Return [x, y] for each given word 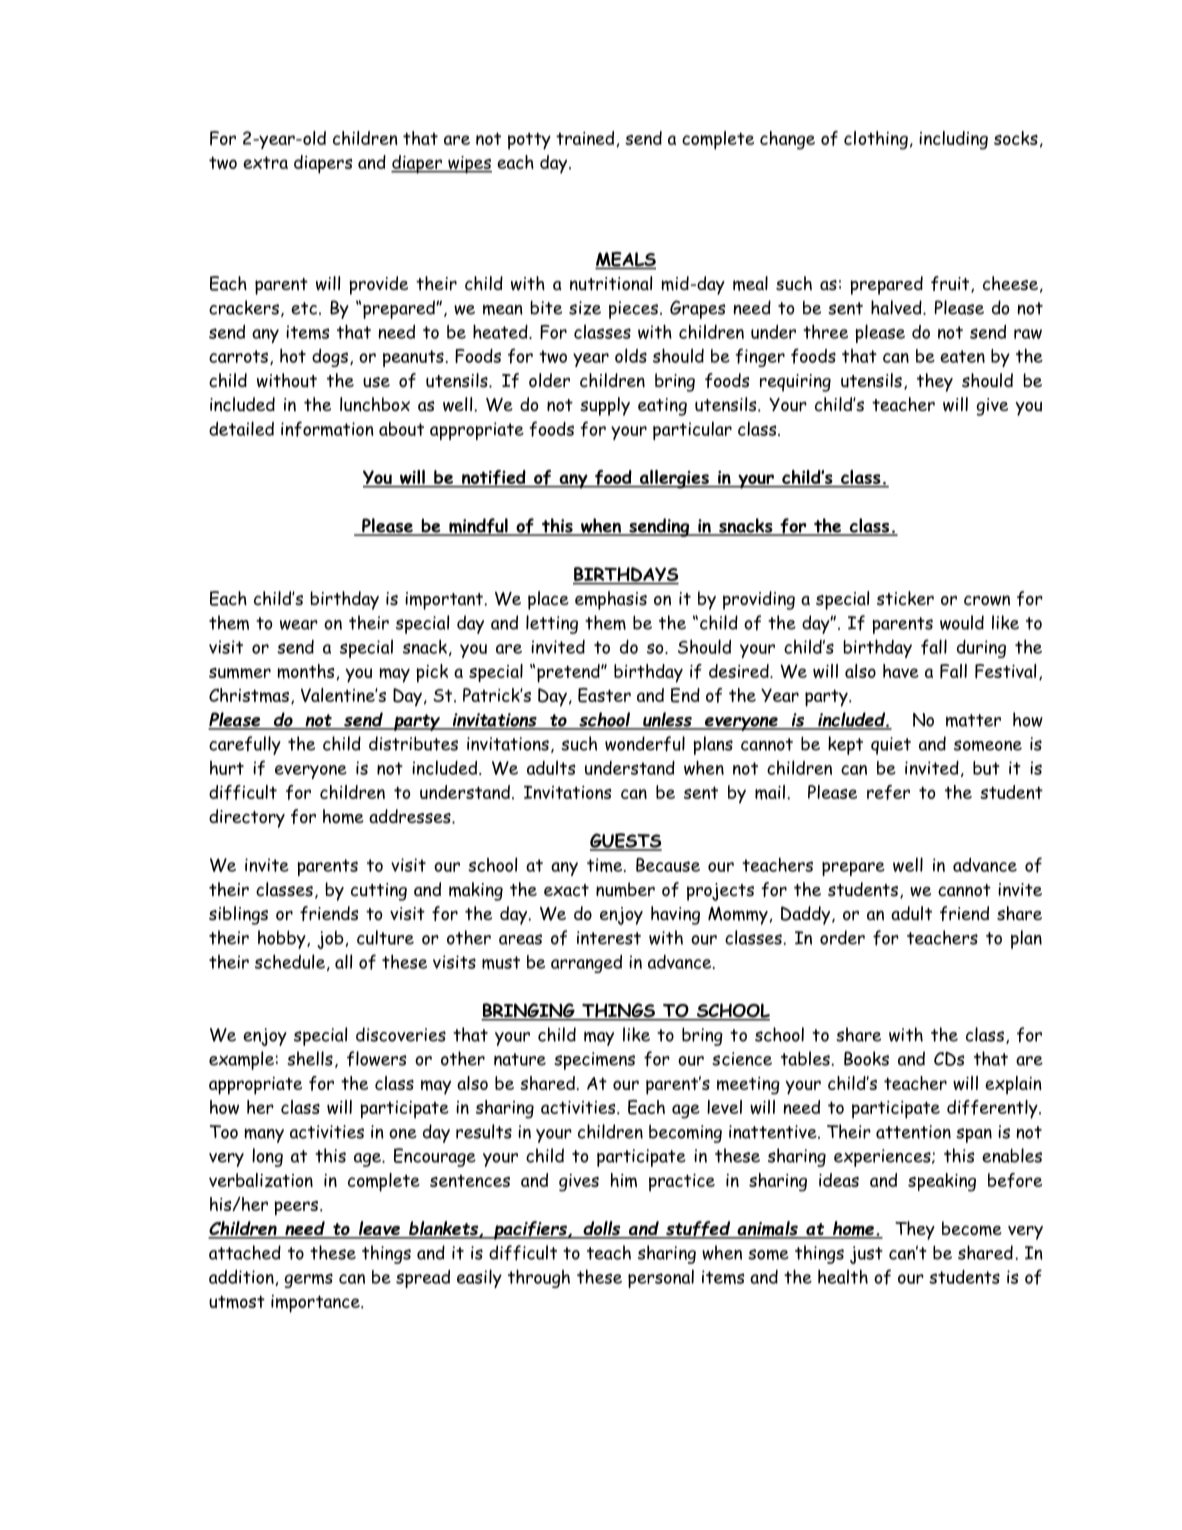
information [327, 429]
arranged [586, 964]
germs [308, 1280]
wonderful [645, 744]
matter [973, 720]
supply [605, 406]
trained [586, 139]
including [953, 140]
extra [265, 162]
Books [866, 1058]
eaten [962, 356]
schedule [290, 961]
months [307, 672]
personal [661, 1278]
